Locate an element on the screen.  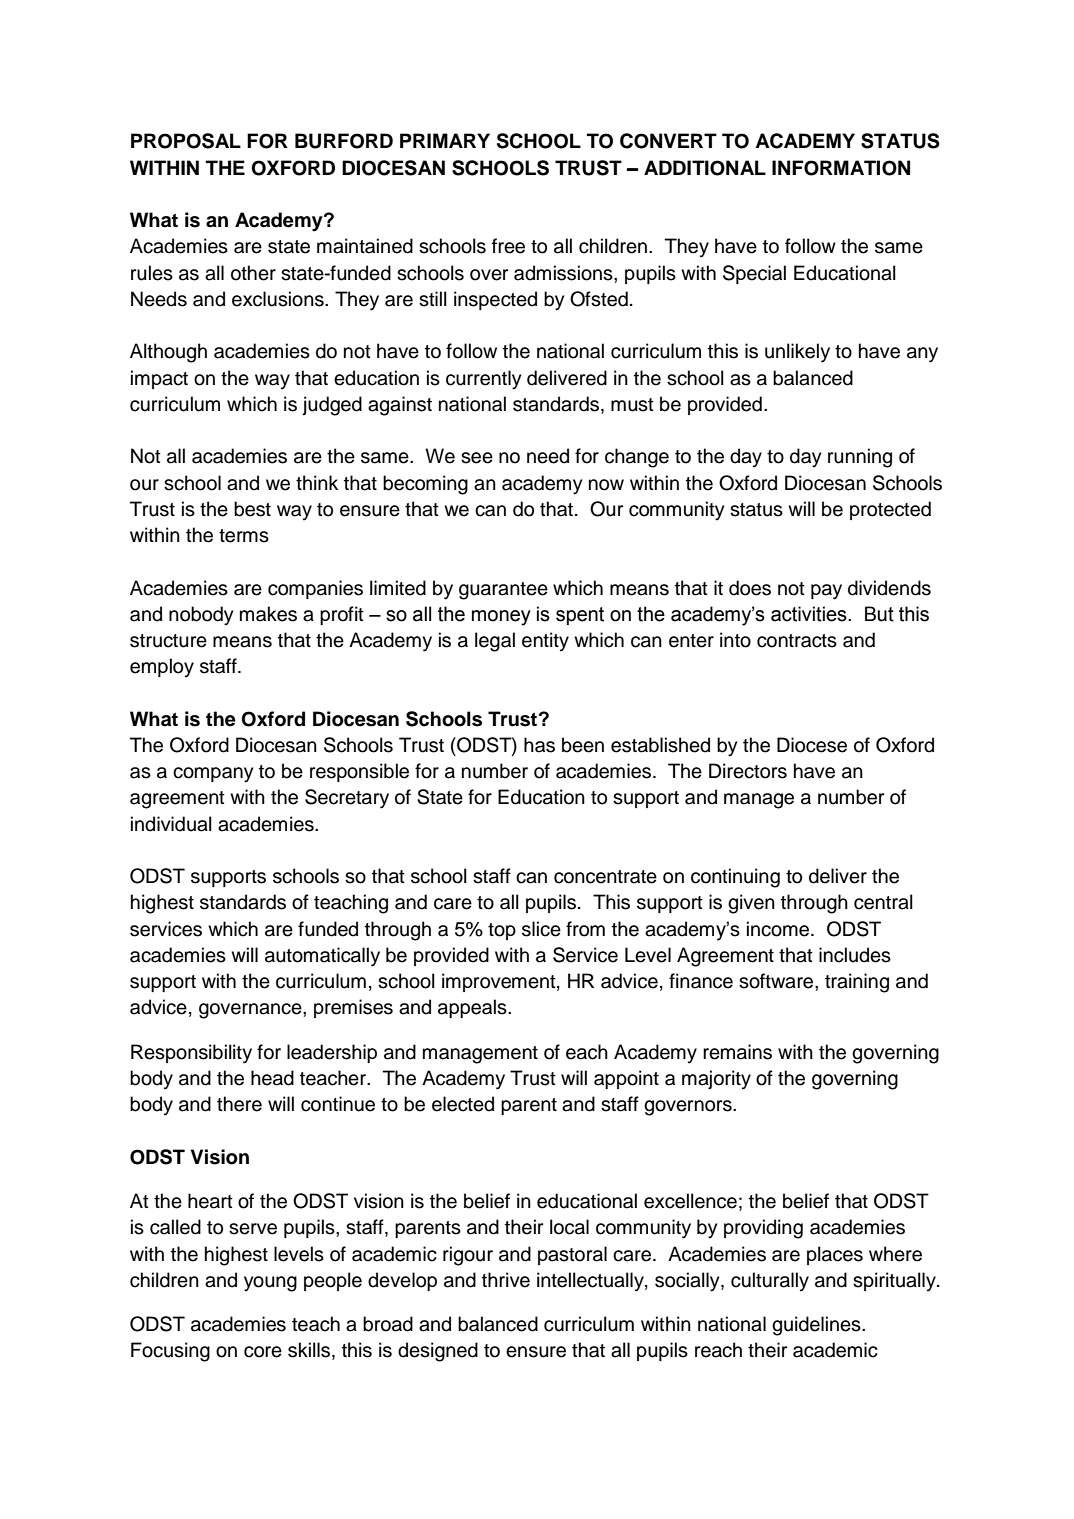
INFORMATION is located at coordinates (841, 168).
